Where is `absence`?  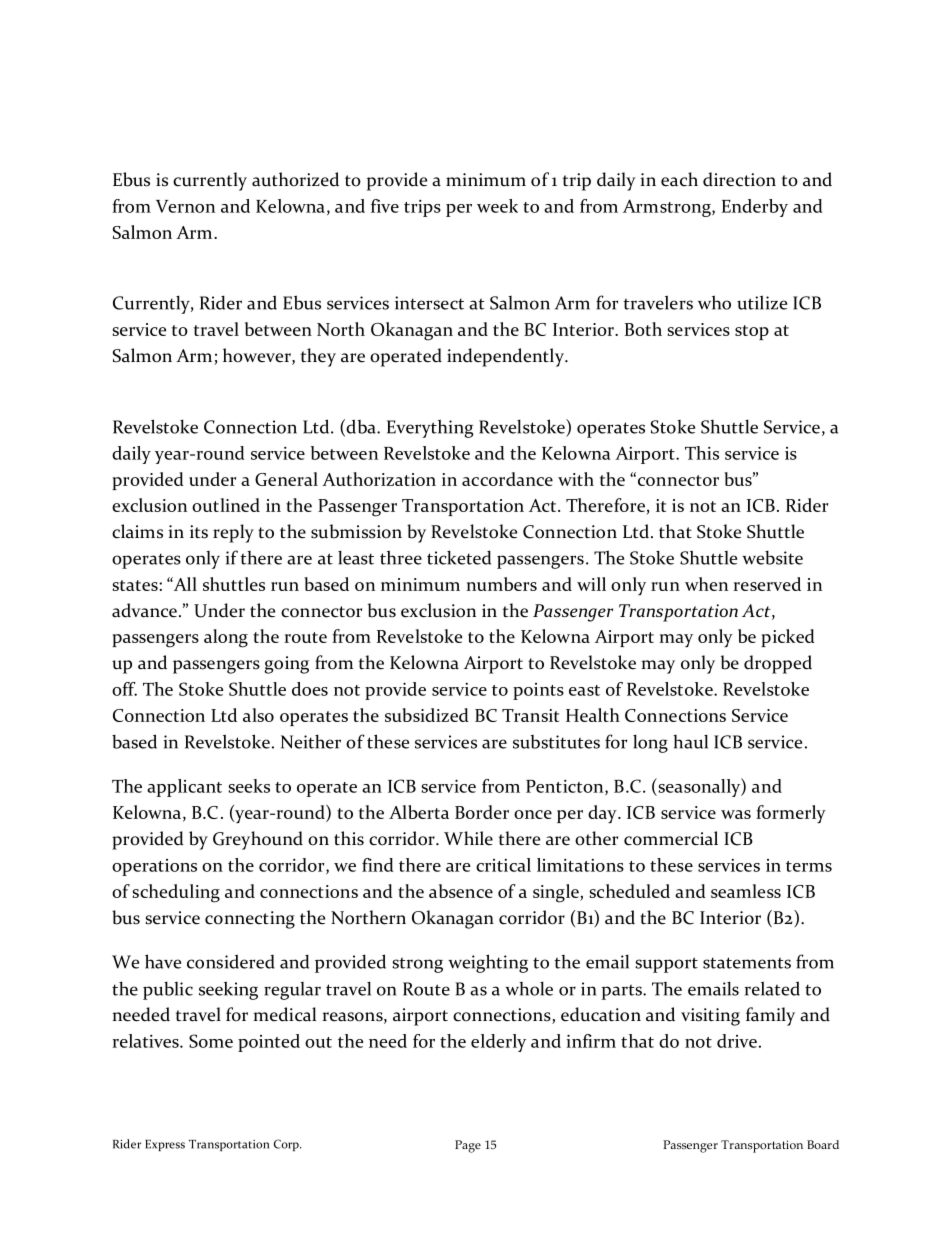
absence is located at coordinates (461, 891).
